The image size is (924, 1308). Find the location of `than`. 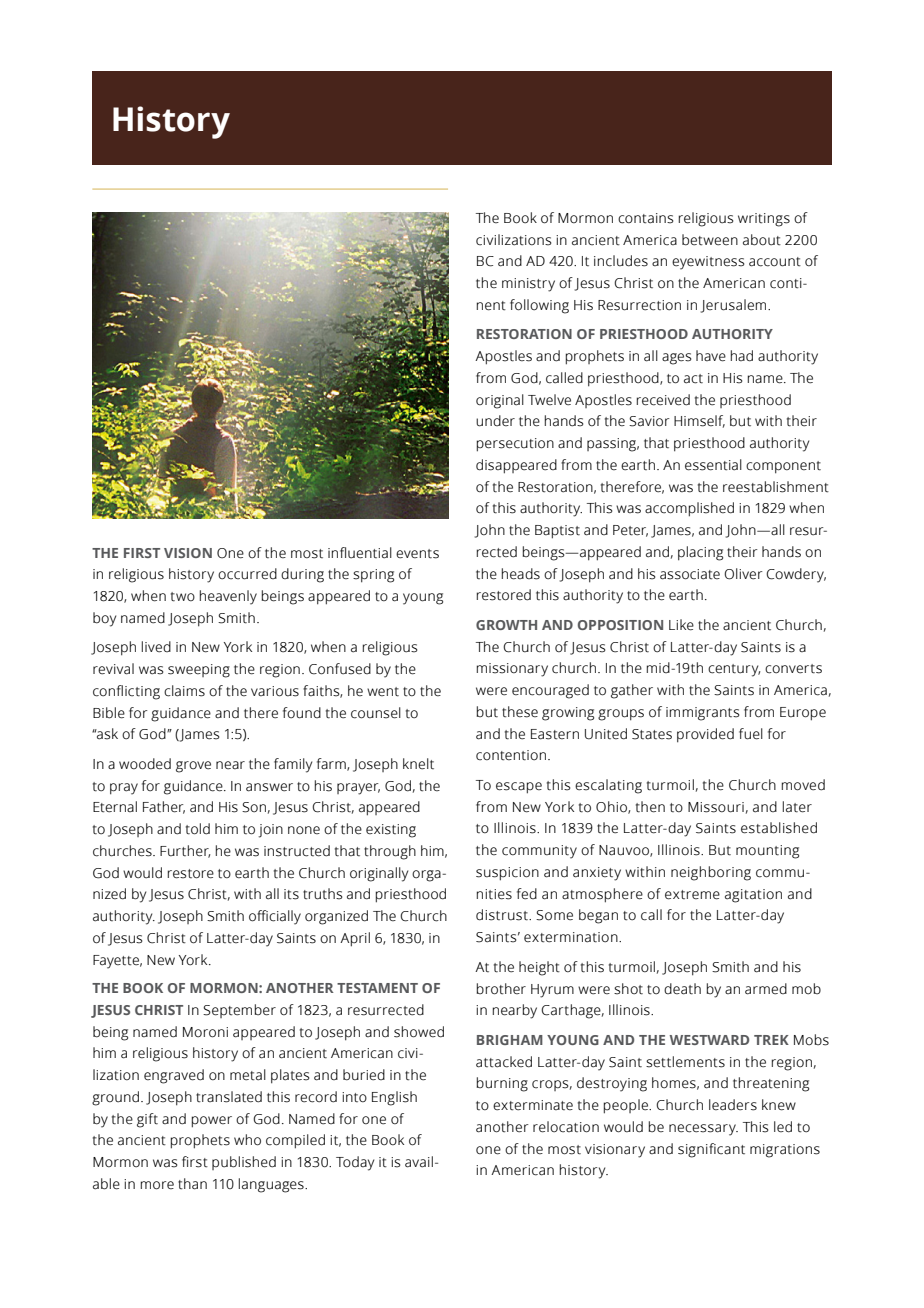

than is located at coordinates (192, 1184).
